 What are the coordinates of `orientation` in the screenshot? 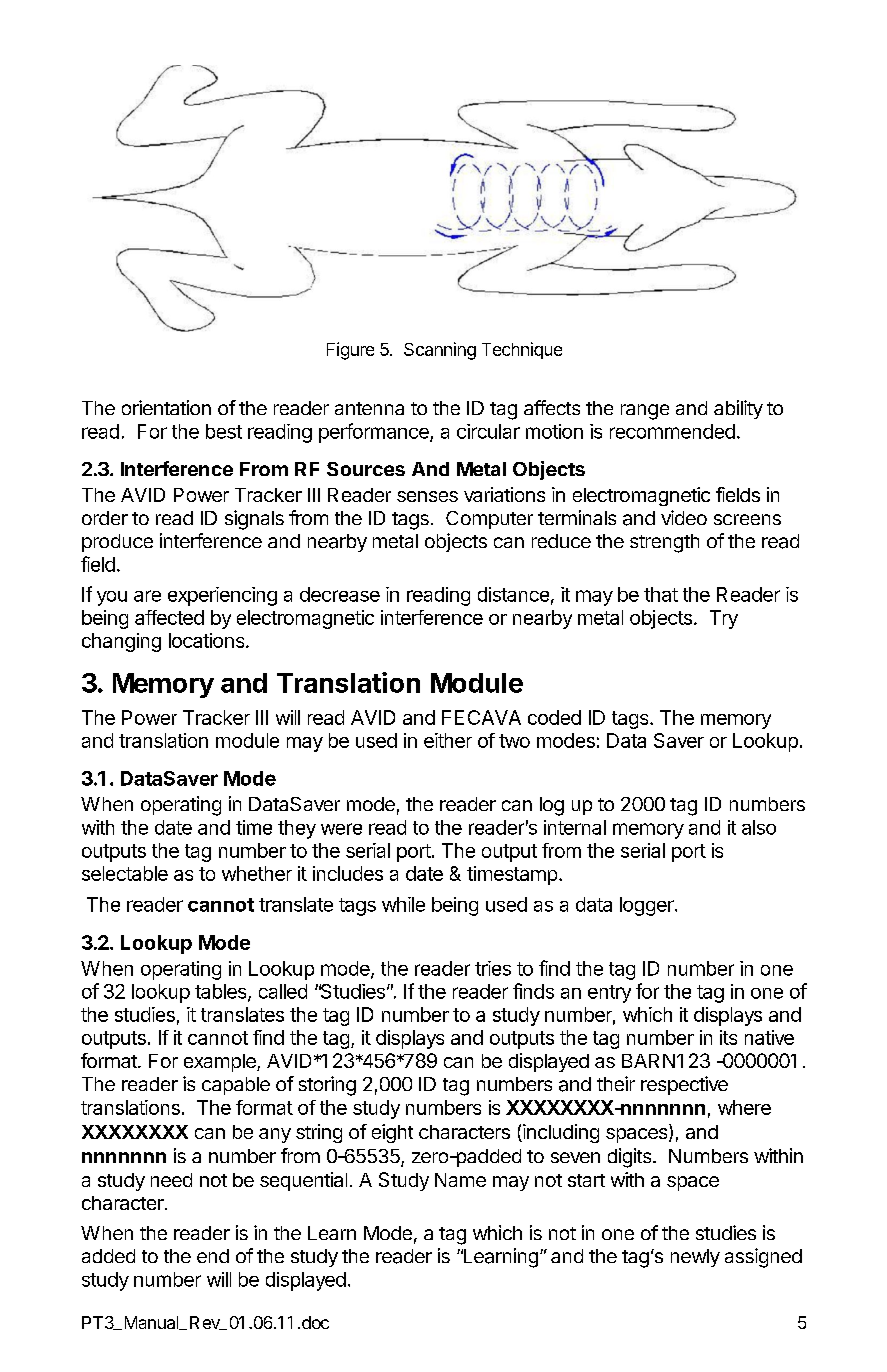 It's located at (166, 407).
